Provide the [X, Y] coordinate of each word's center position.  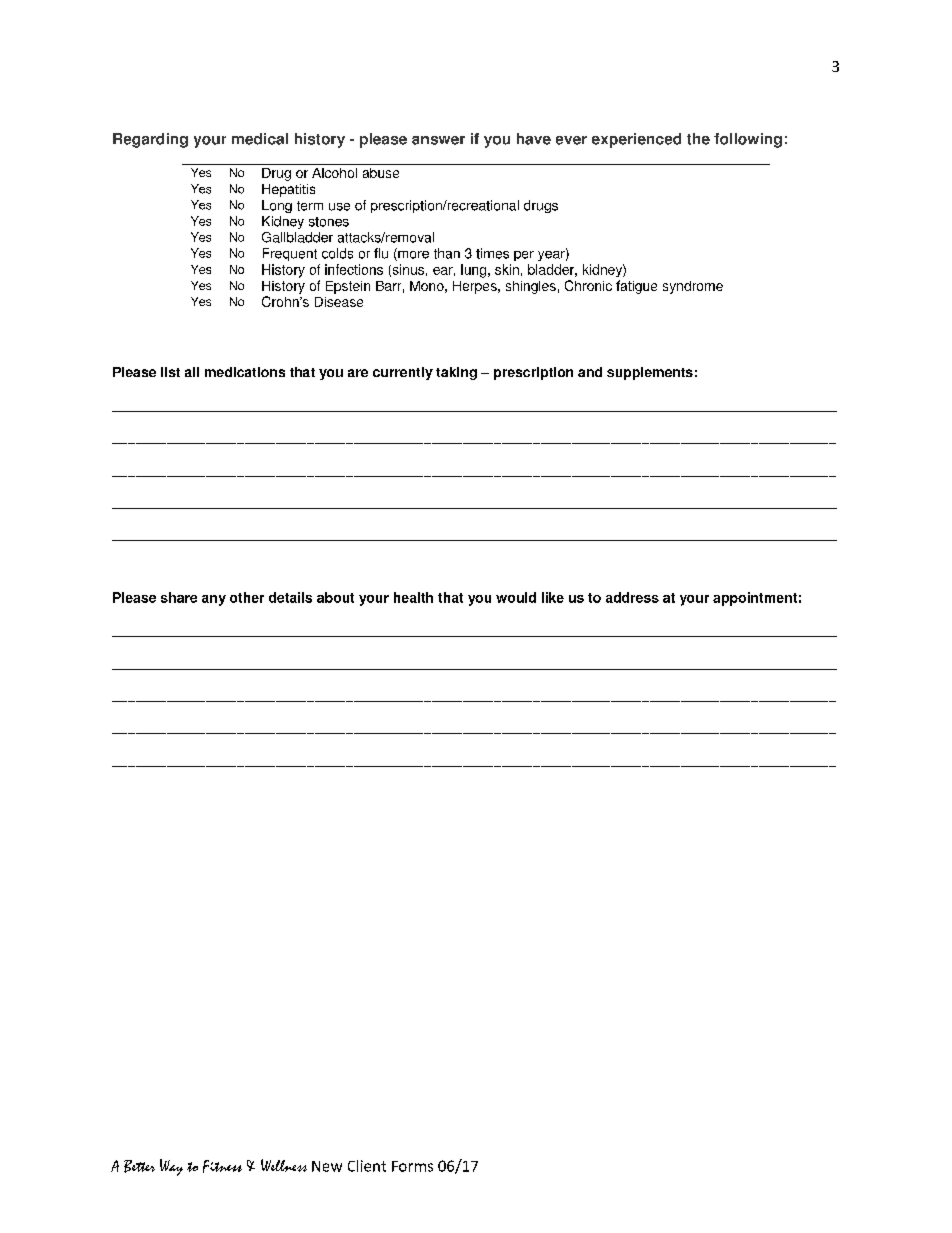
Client [367, 1166]
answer [438, 140]
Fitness [222, 1166]
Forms [412, 1166]
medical [260, 139]
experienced [636, 140]
